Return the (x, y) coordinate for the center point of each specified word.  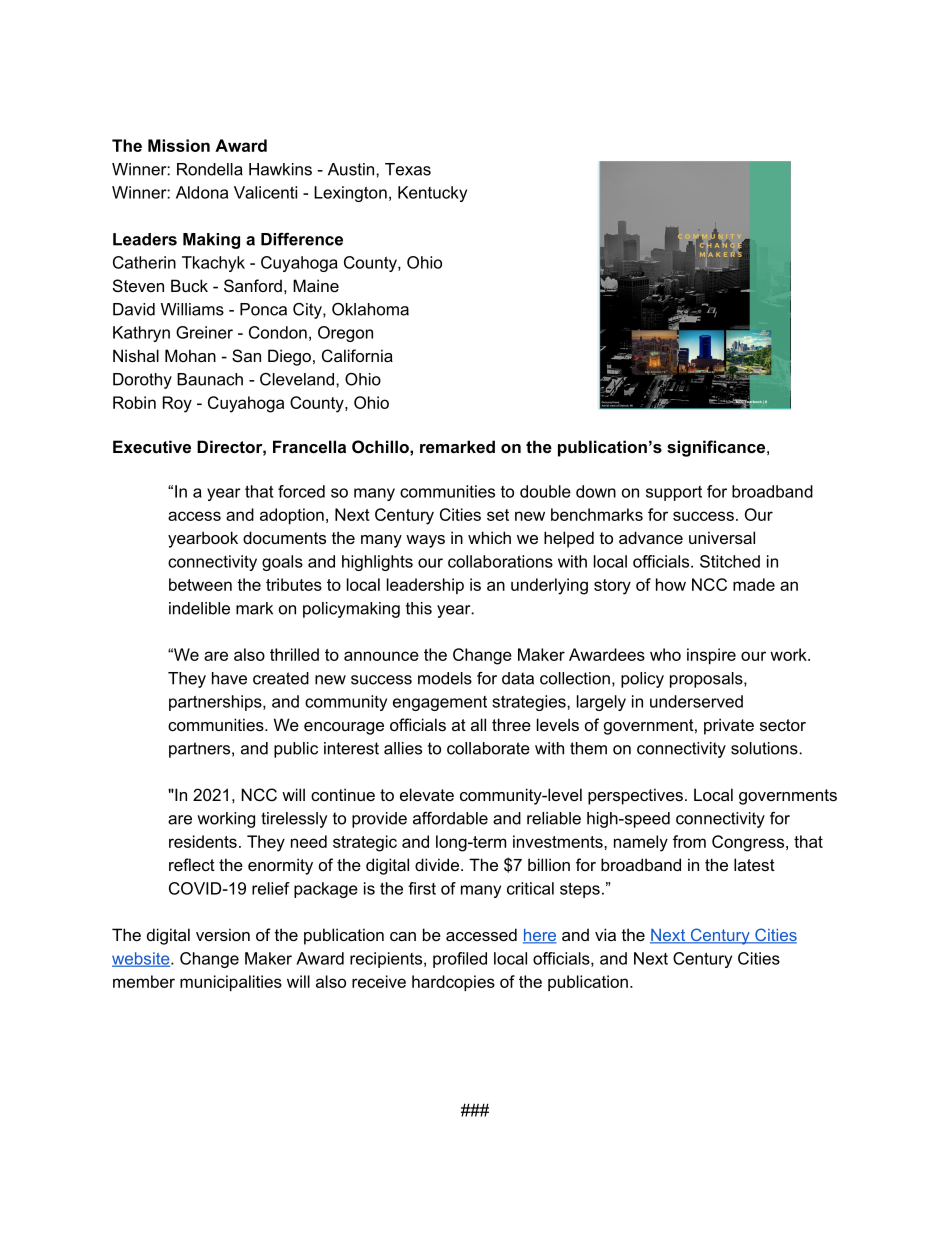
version (223, 934)
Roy (177, 404)
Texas (408, 169)
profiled (460, 960)
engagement (440, 703)
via (605, 934)
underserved (696, 701)
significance (717, 448)
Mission (179, 145)
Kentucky (432, 194)
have (229, 678)
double (545, 491)
